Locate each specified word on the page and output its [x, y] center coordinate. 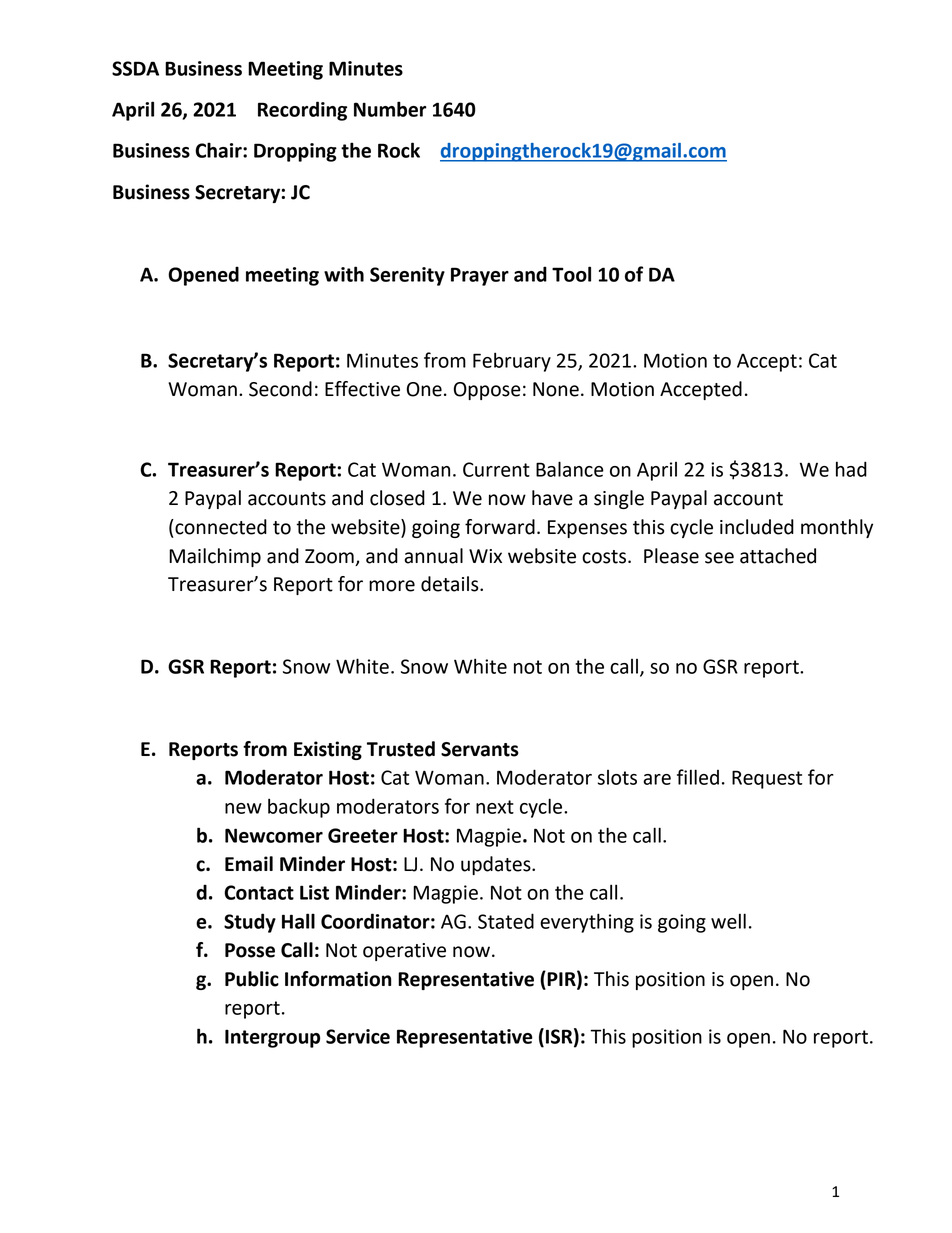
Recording [302, 111]
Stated [506, 921]
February [512, 362]
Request [767, 779]
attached [778, 556]
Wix [485, 556]
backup [299, 808]
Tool [571, 274]
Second [280, 389]
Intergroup [272, 1038]
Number [390, 109]
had [851, 469]
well [728, 921]
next [495, 807]
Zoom [329, 556]
